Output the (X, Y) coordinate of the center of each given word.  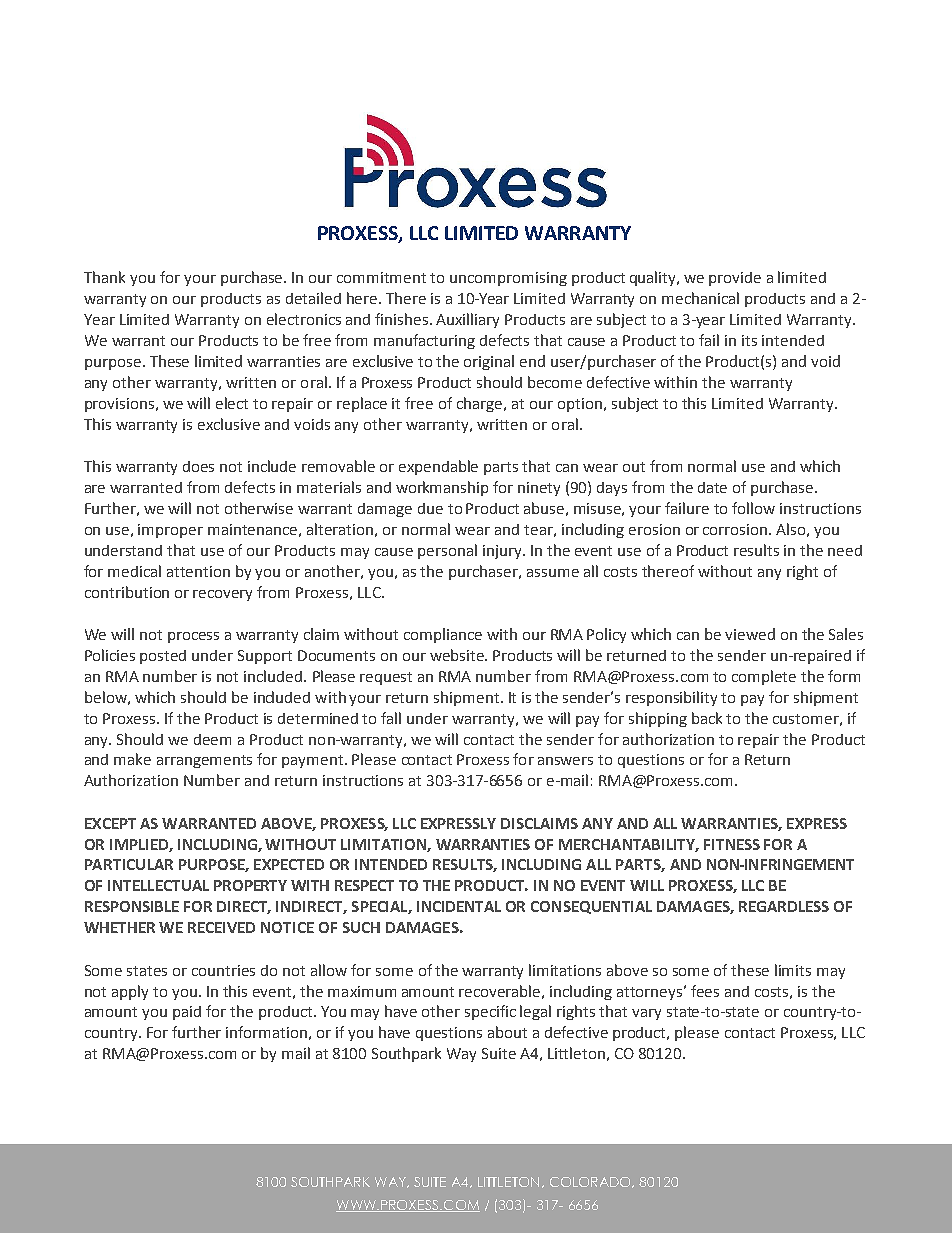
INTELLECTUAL (158, 885)
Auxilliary (467, 320)
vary (646, 1014)
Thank (104, 277)
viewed (750, 634)
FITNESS (732, 844)
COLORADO (592, 1182)
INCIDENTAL (459, 906)
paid (187, 1013)
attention (198, 571)
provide (735, 279)
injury (503, 552)
